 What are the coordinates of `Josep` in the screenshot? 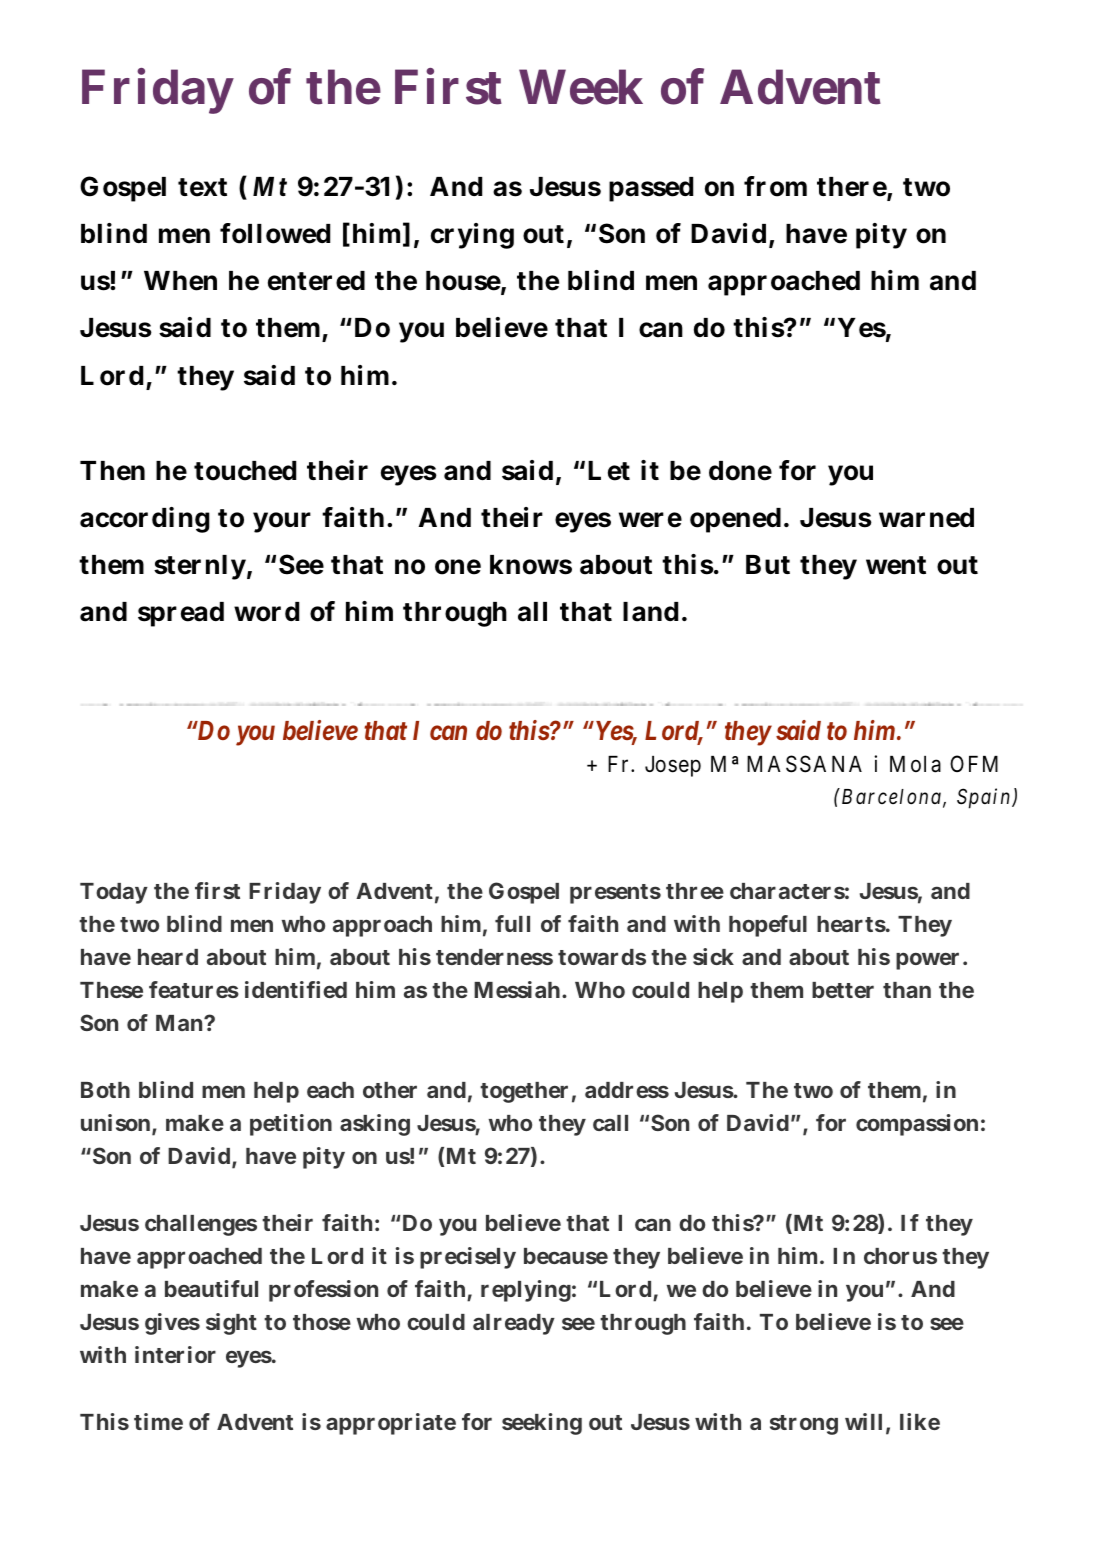 It's located at (673, 766).
